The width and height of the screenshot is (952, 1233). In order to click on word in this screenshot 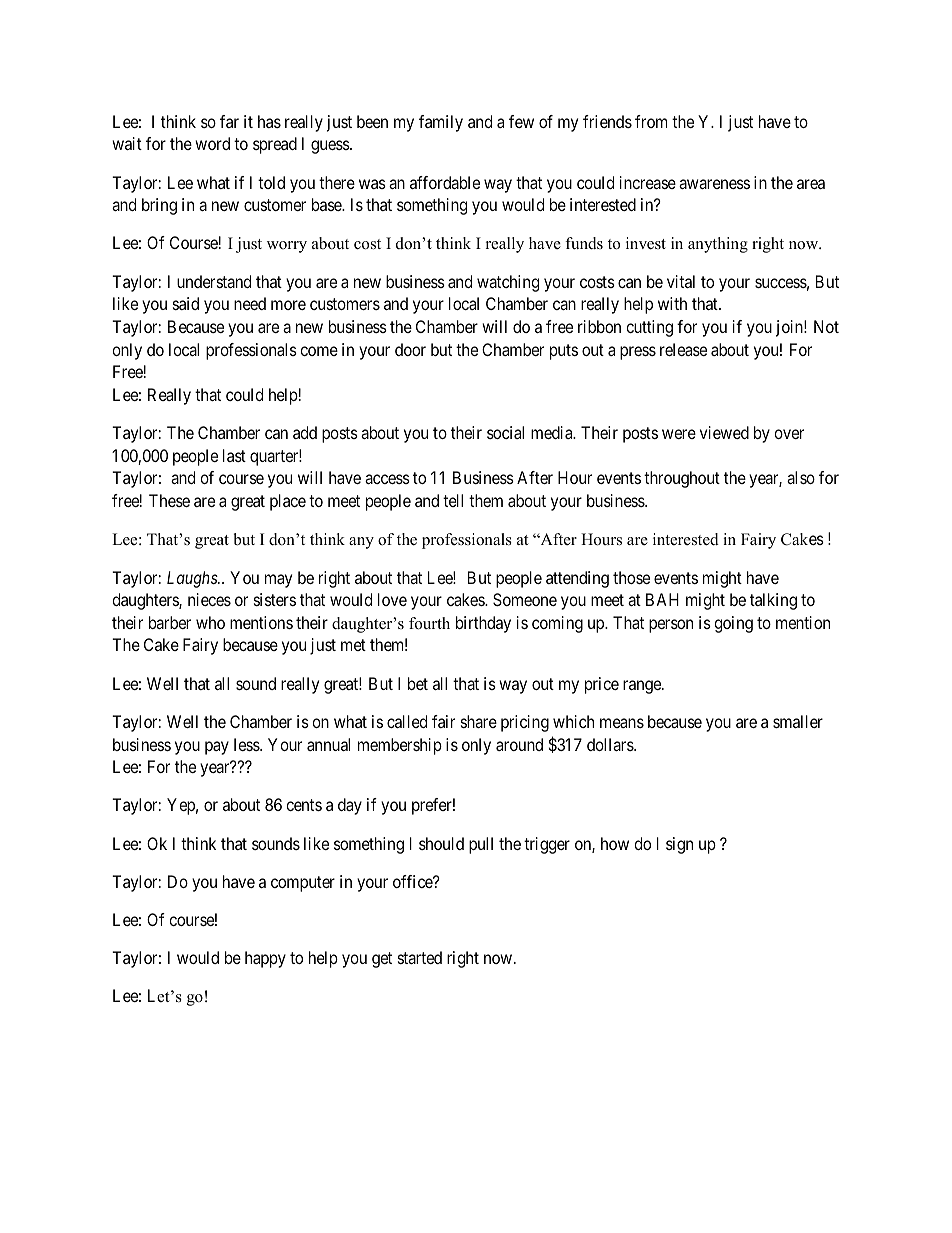, I will do `click(212, 143)`.
